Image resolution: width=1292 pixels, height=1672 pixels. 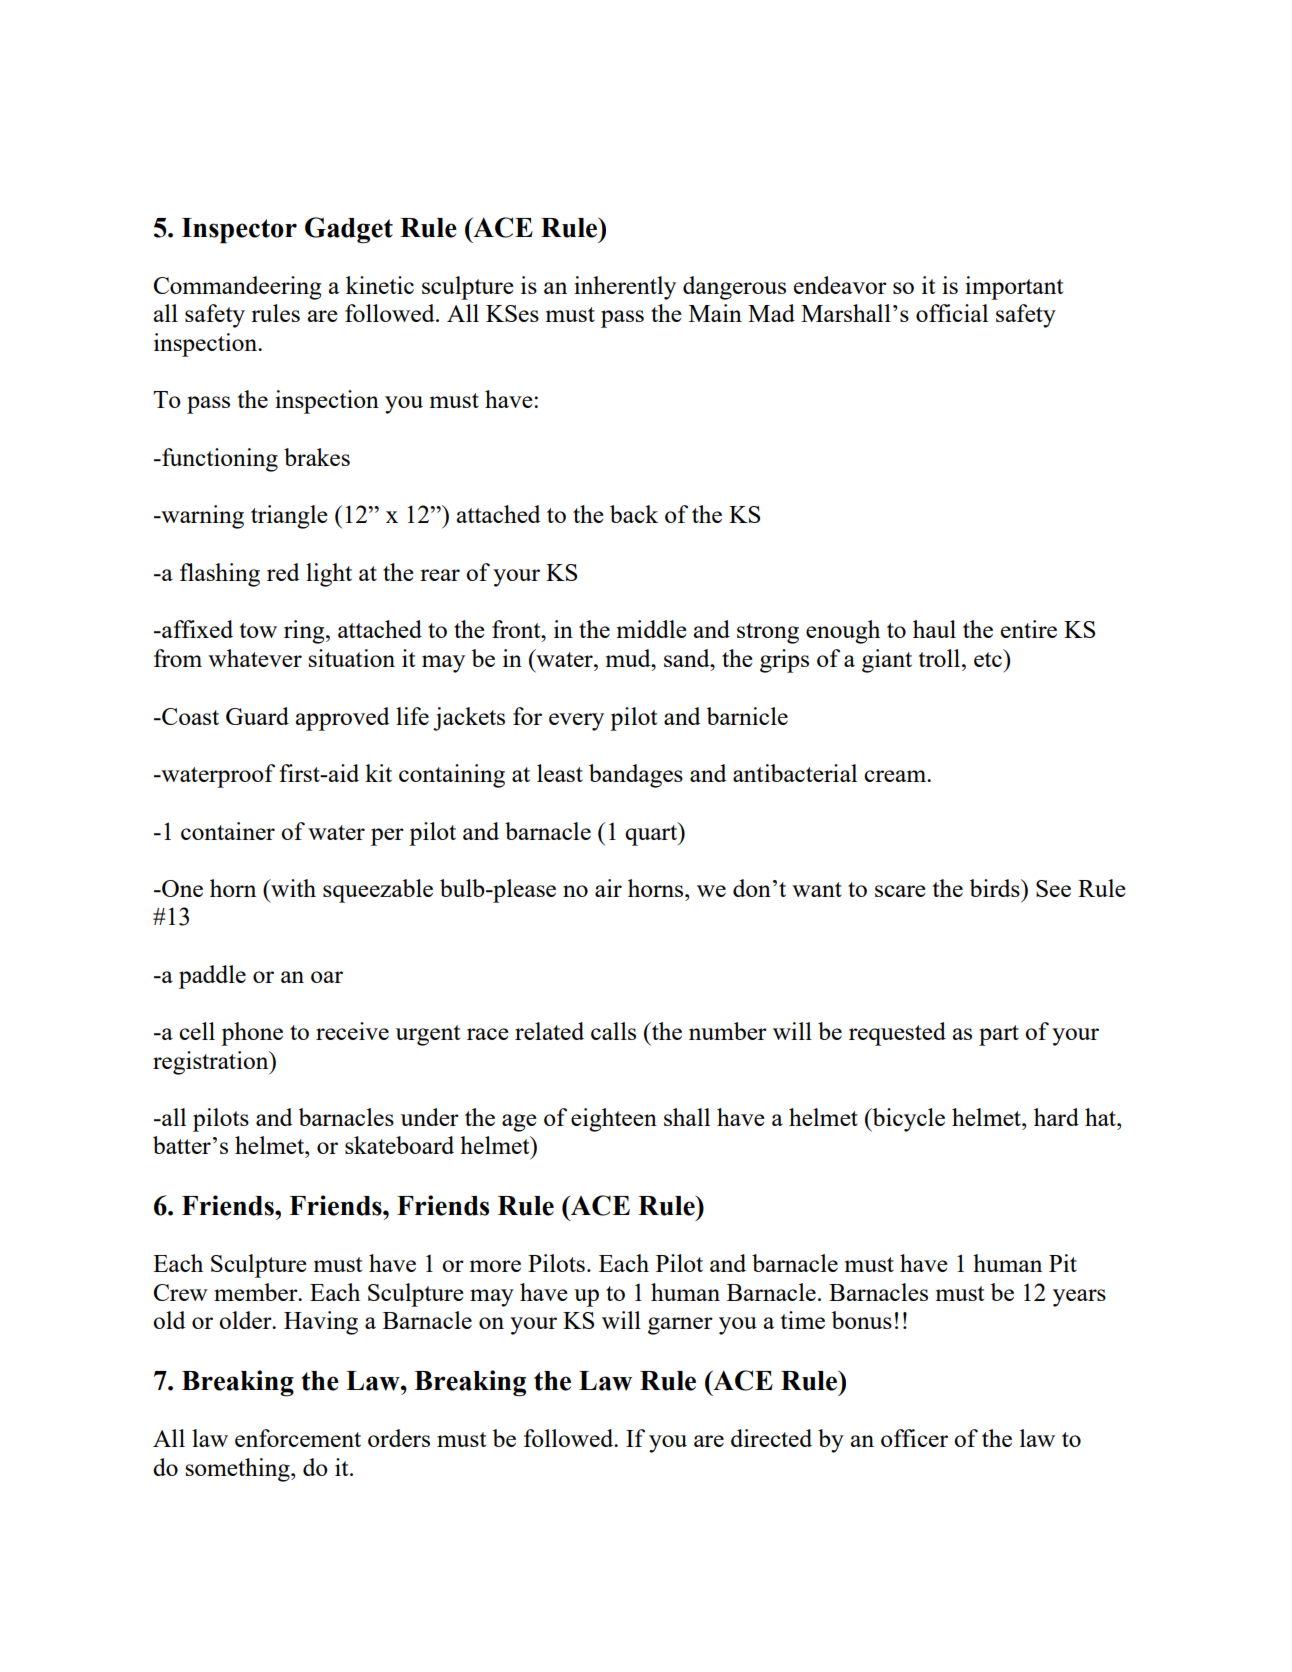 I want to click on part, so click(x=999, y=1035).
